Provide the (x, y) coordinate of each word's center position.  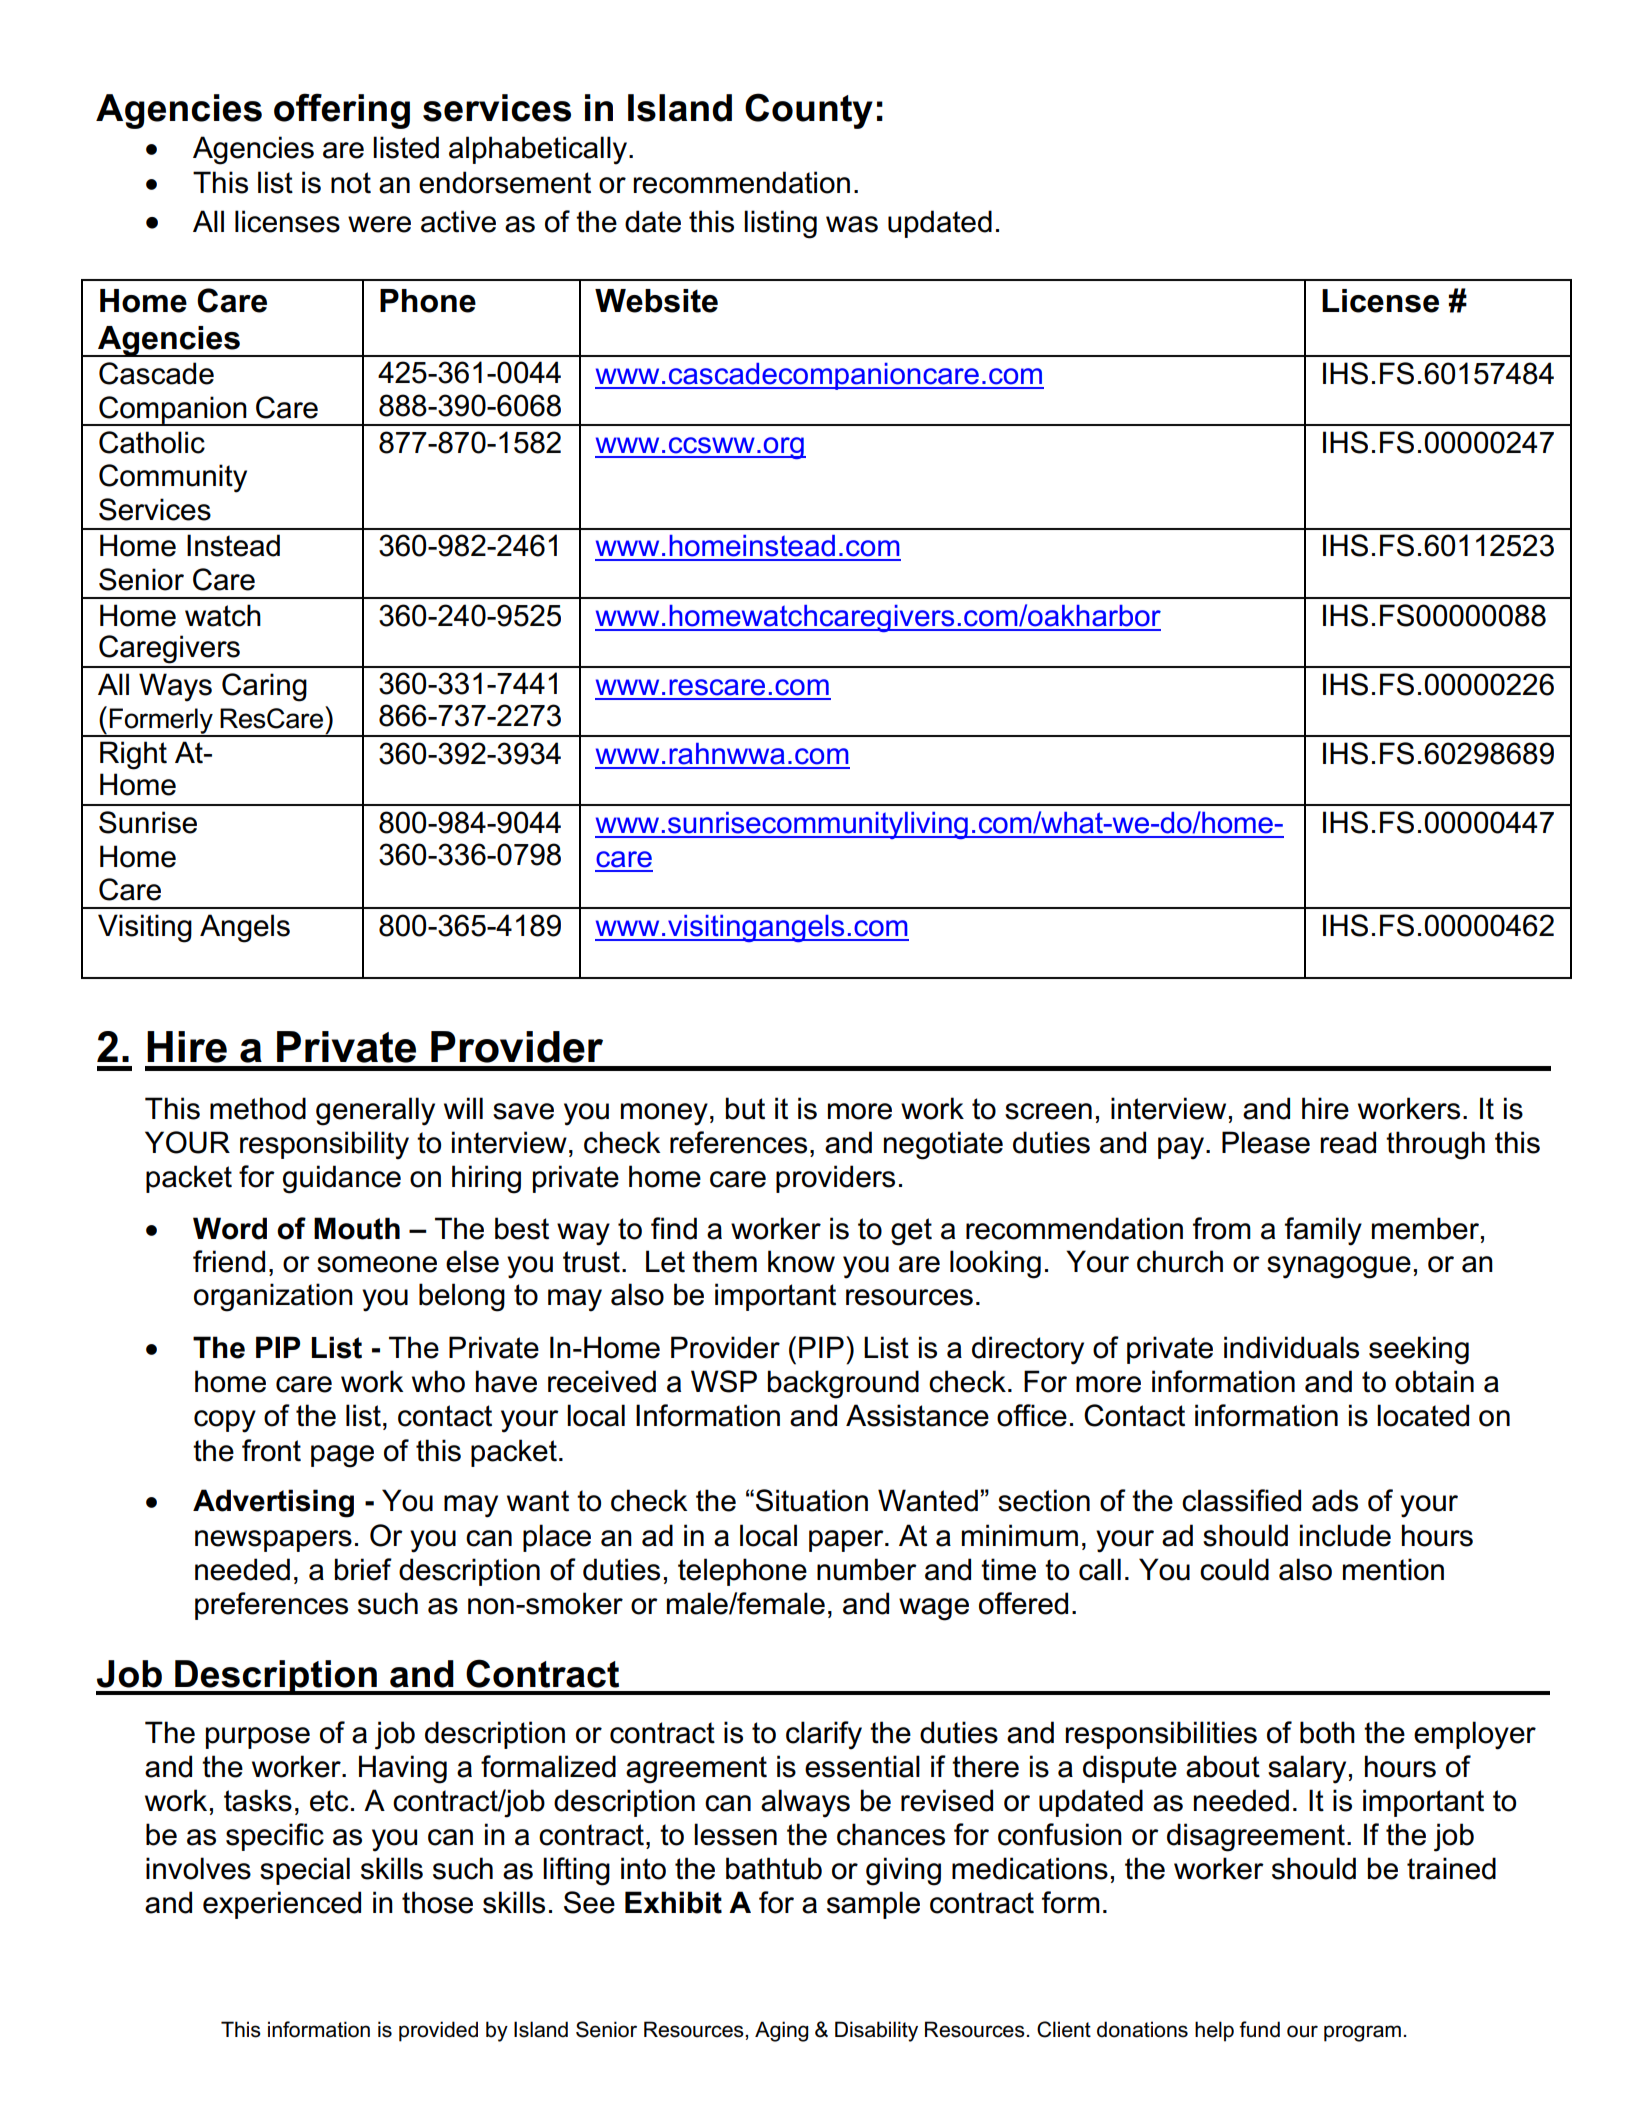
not (351, 183)
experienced (282, 1905)
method (258, 1108)
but (745, 1108)
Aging (781, 2031)
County (809, 111)
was (852, 224)
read (1348, 1142)
